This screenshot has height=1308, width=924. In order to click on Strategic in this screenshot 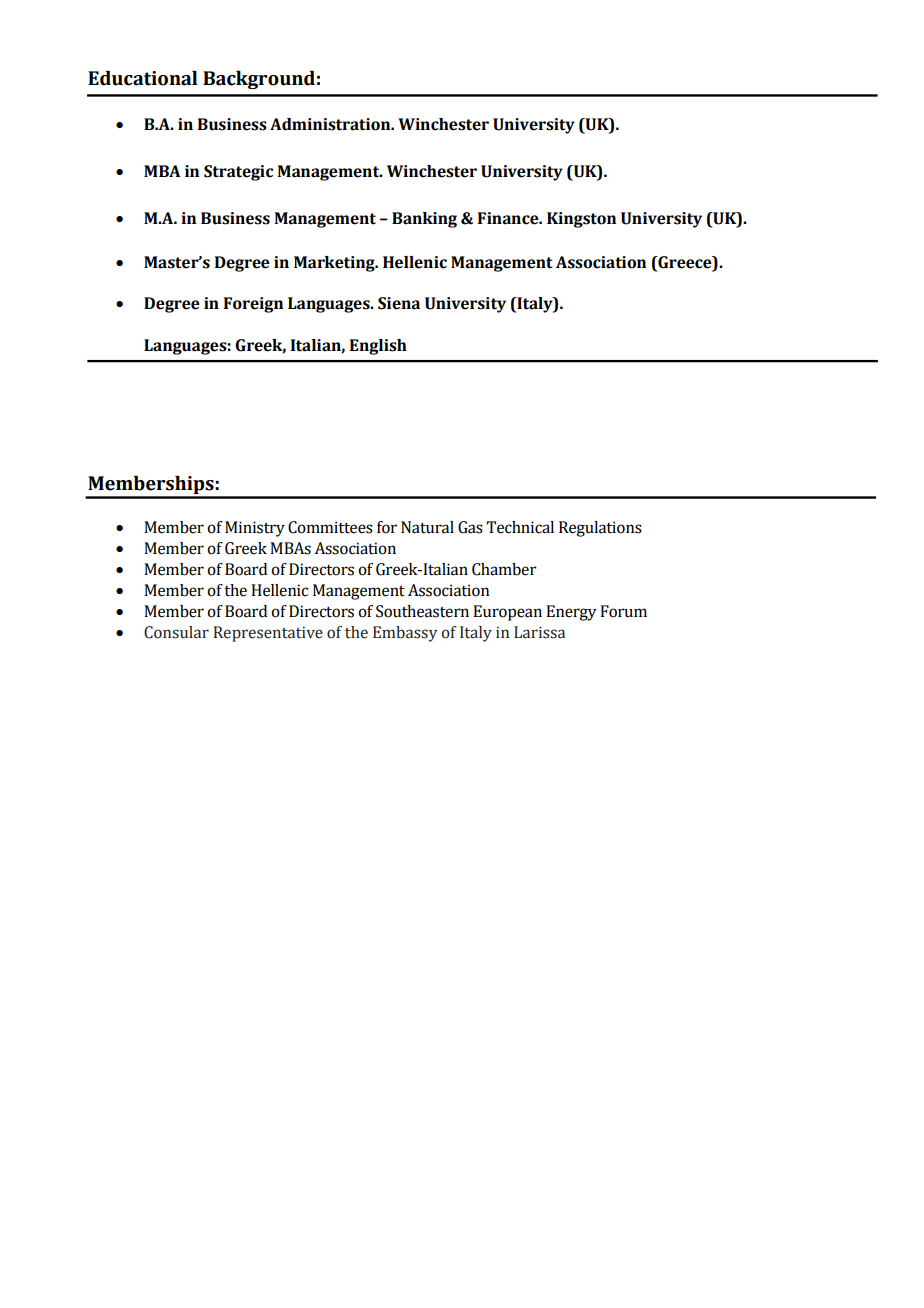, I will do `click(238, 173)`.
